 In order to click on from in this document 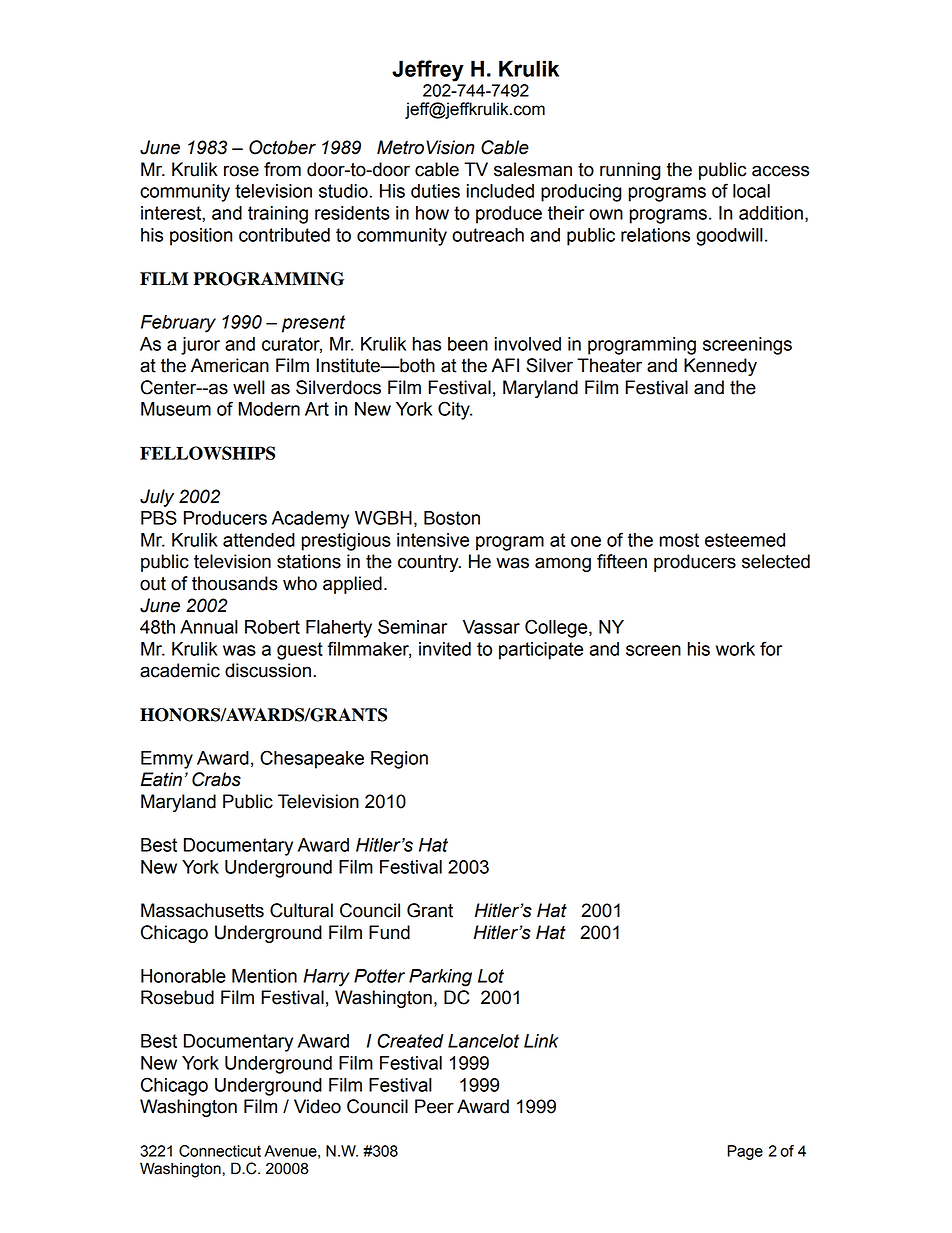, I will do `click(282, 169)`.
